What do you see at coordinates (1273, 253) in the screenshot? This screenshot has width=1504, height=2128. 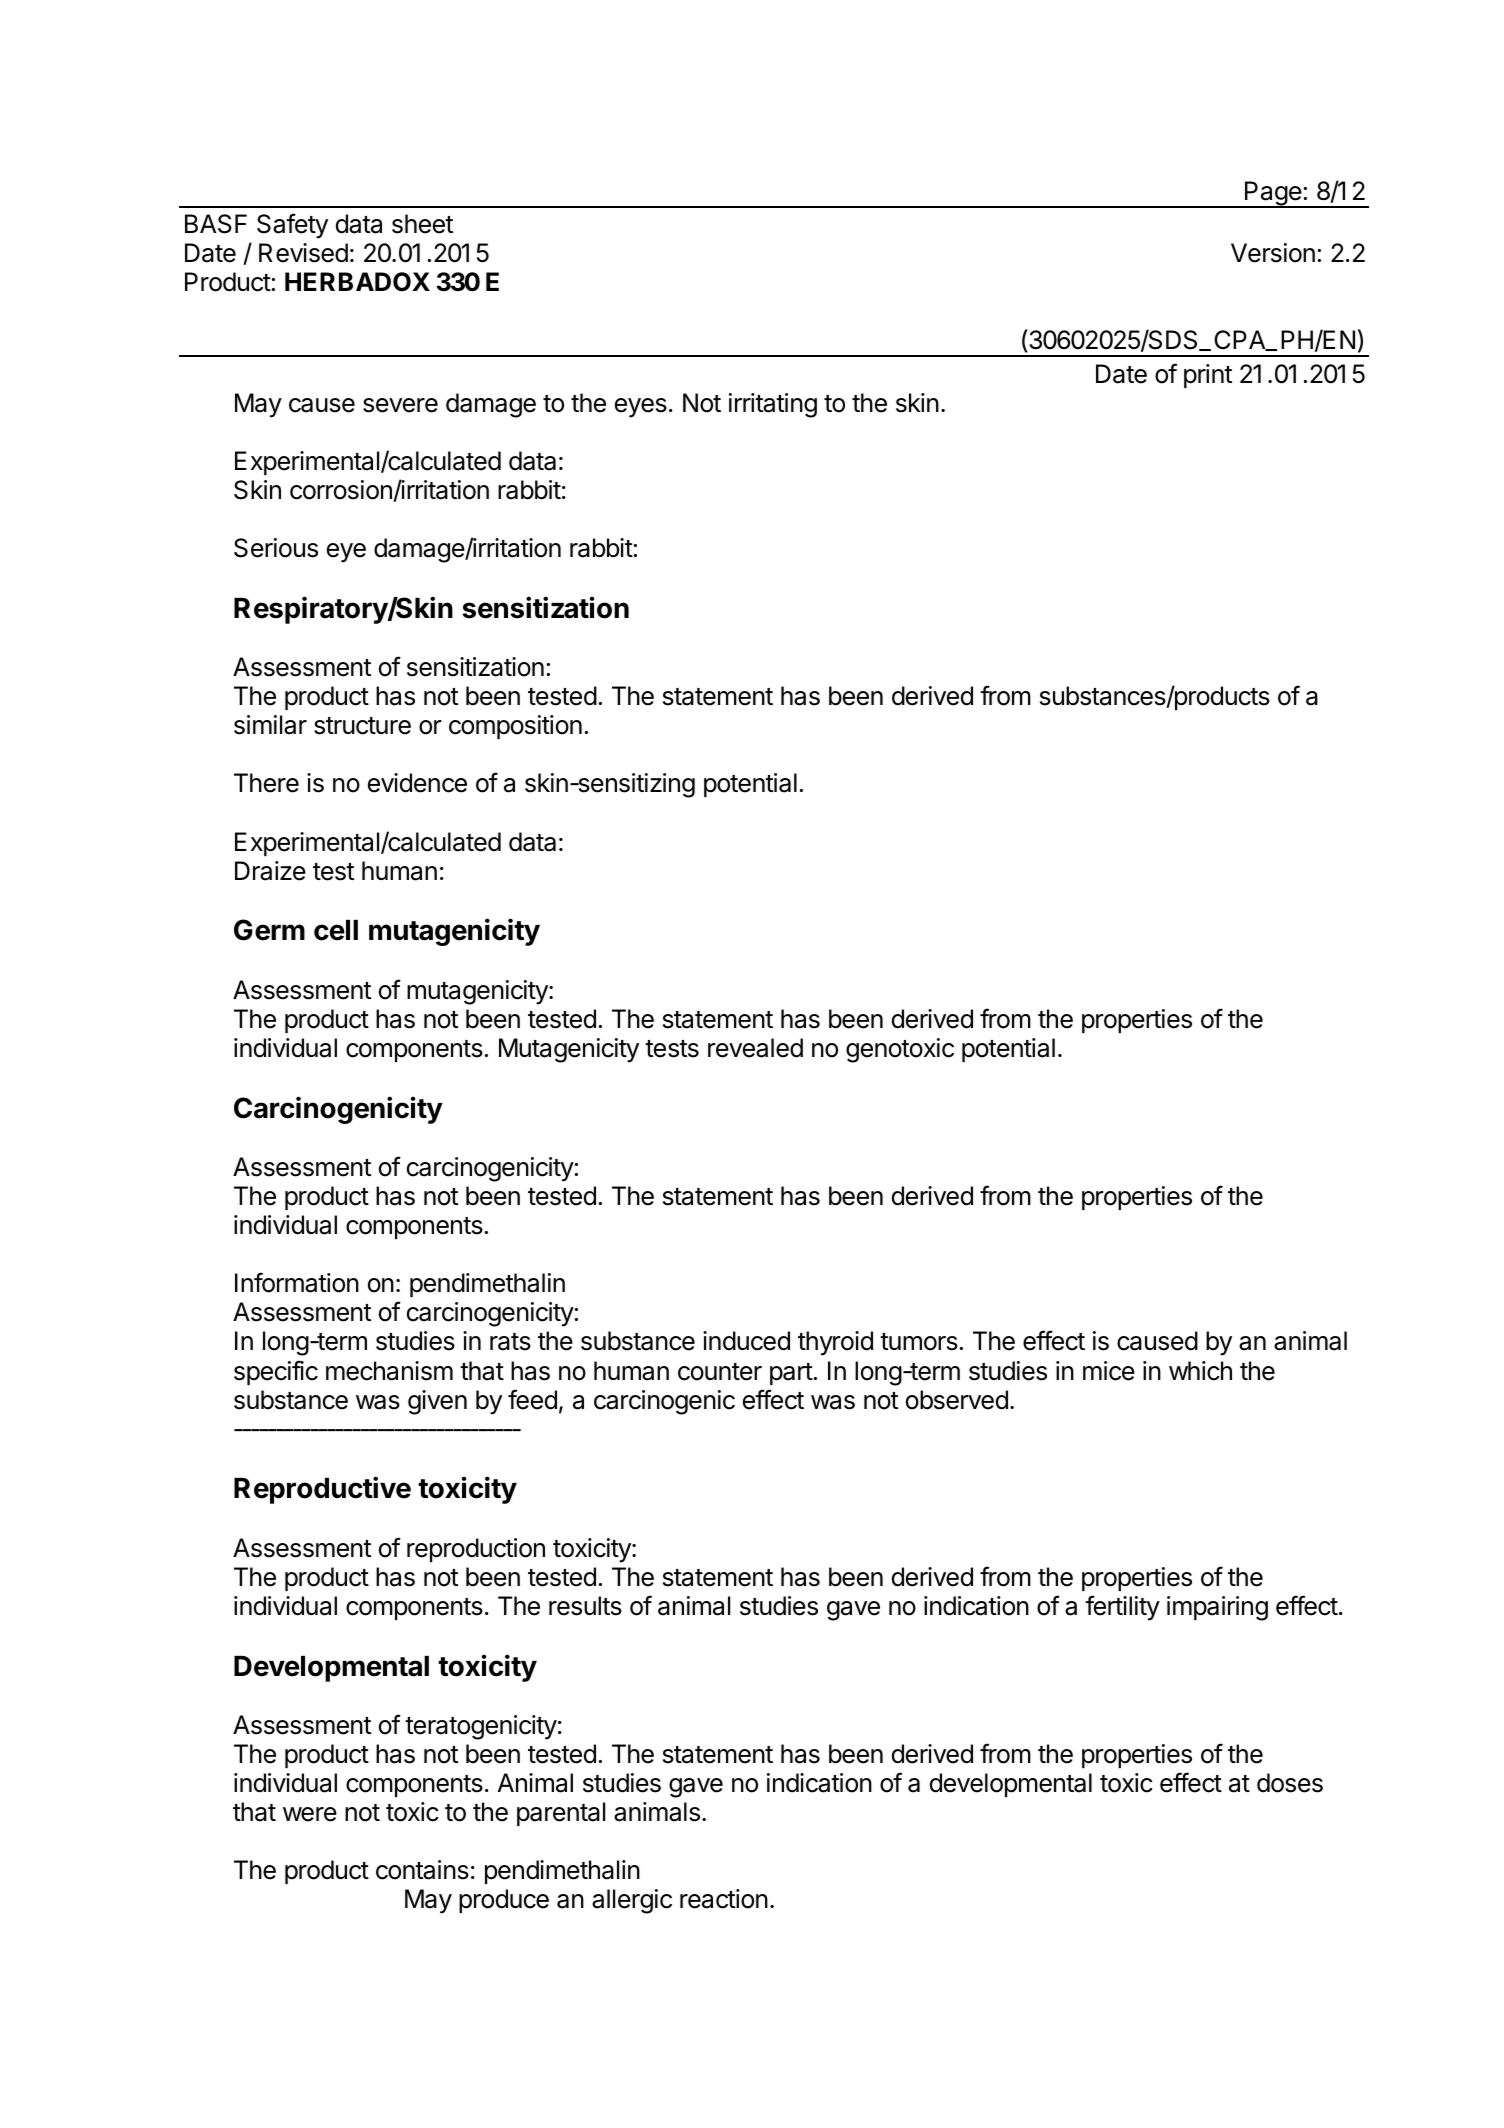 I see `Version` at bounding box center [1273, 253].
